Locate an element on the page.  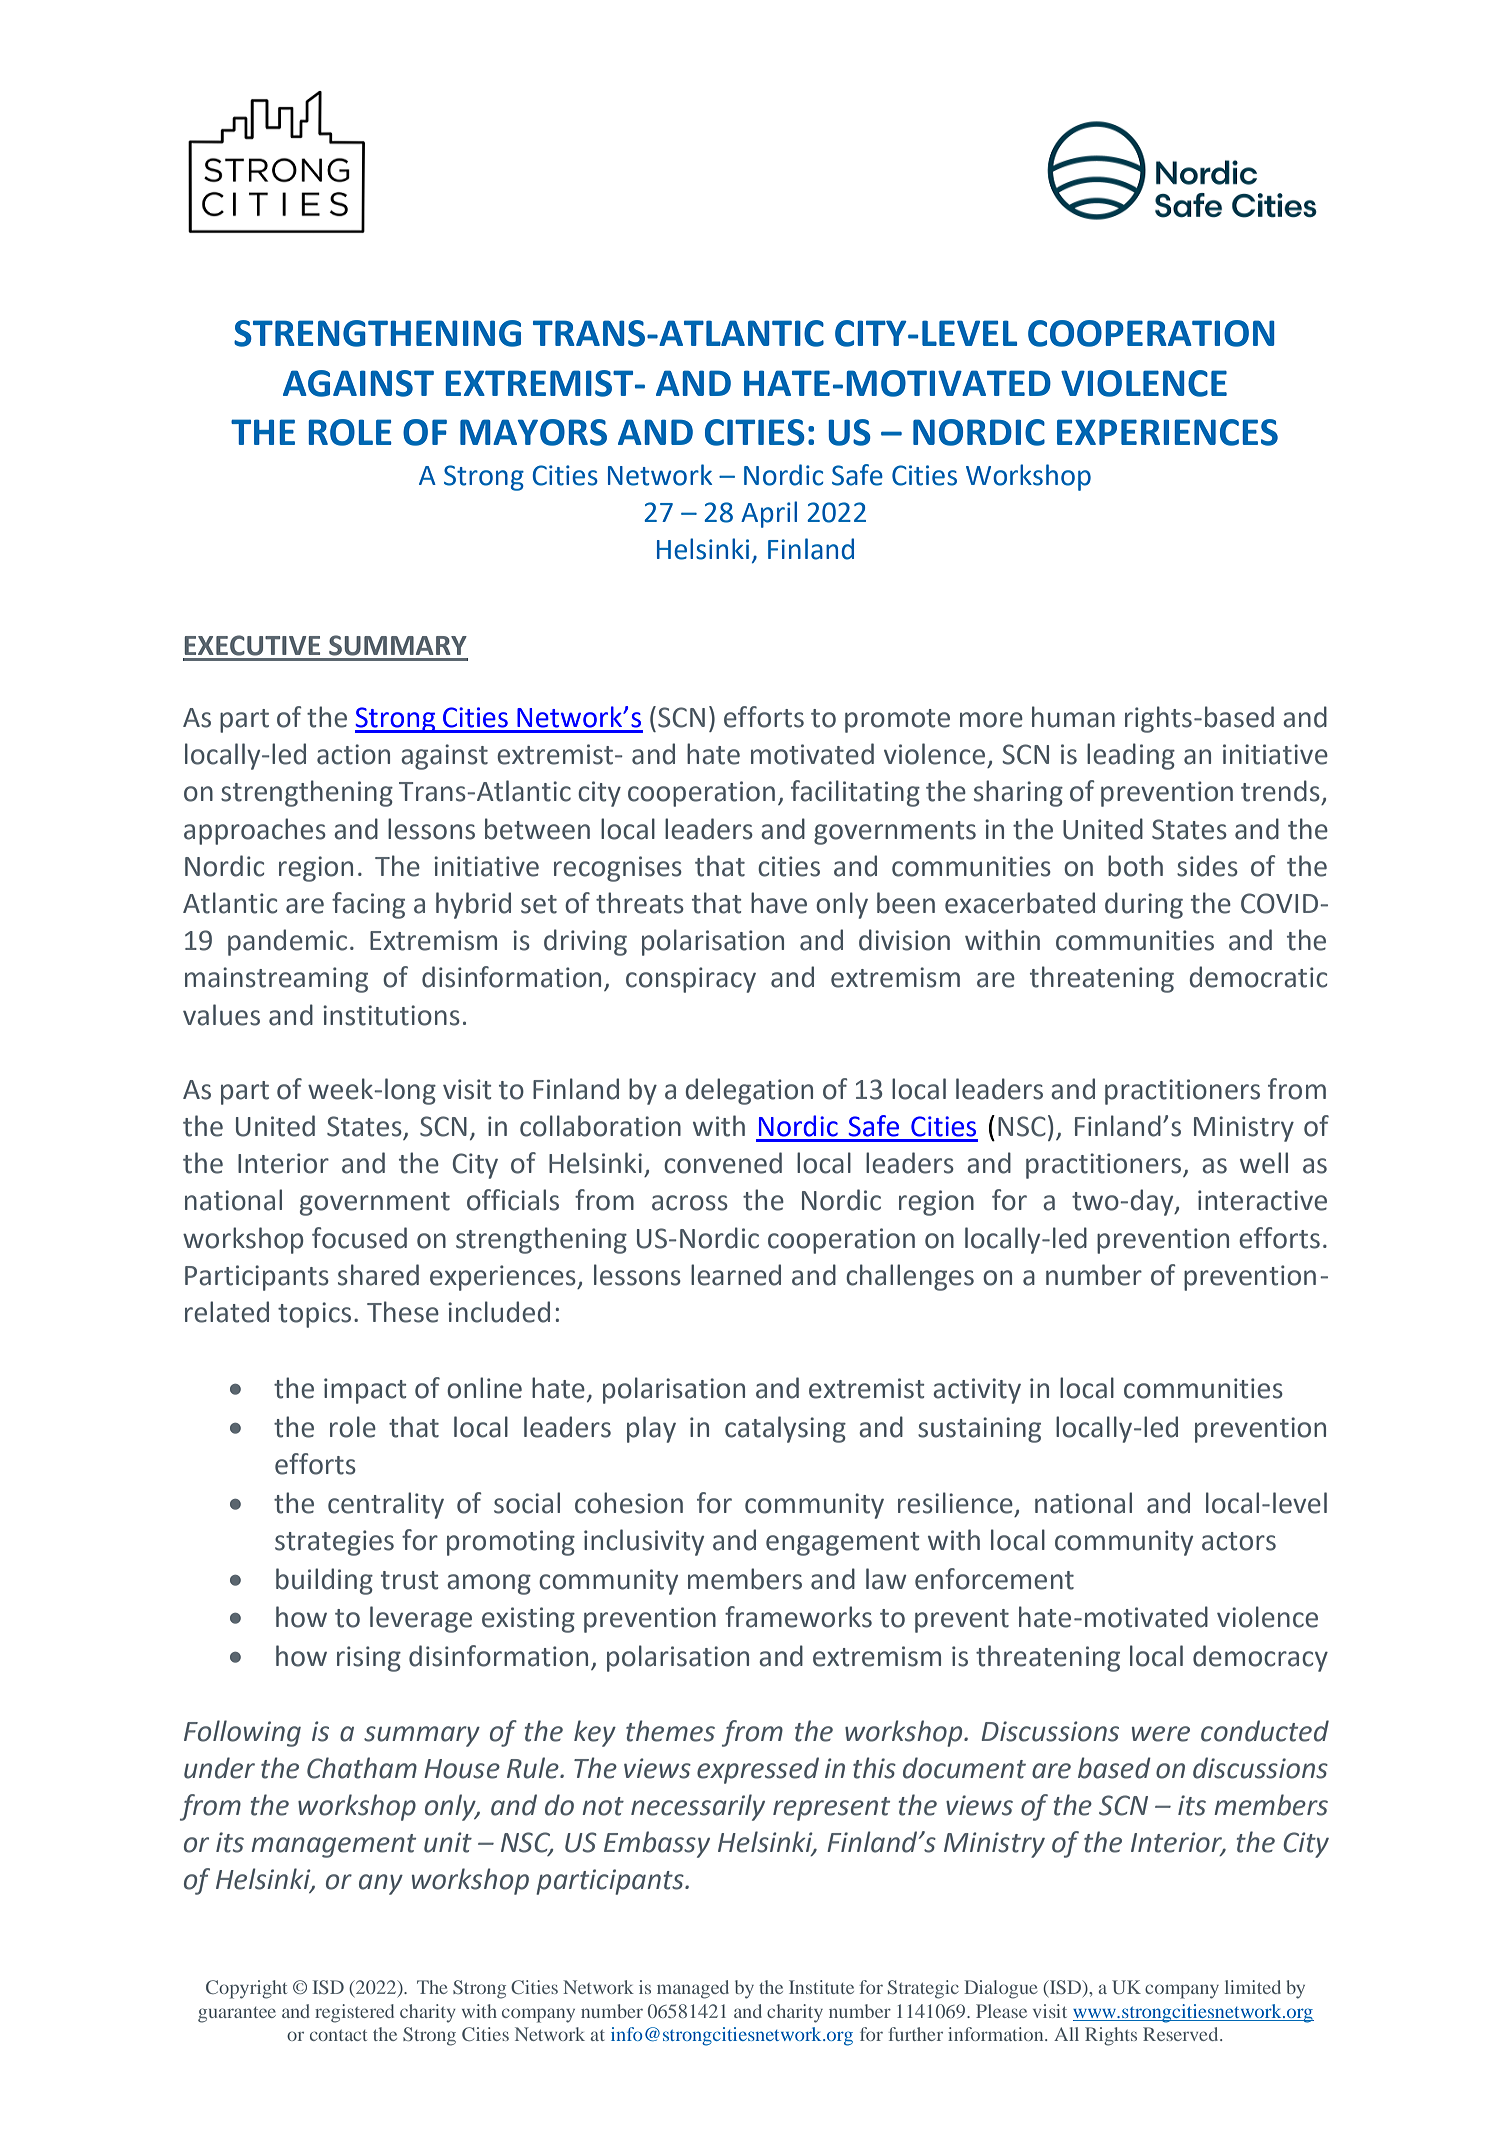
managed is located at coordinates (693, 1989).
